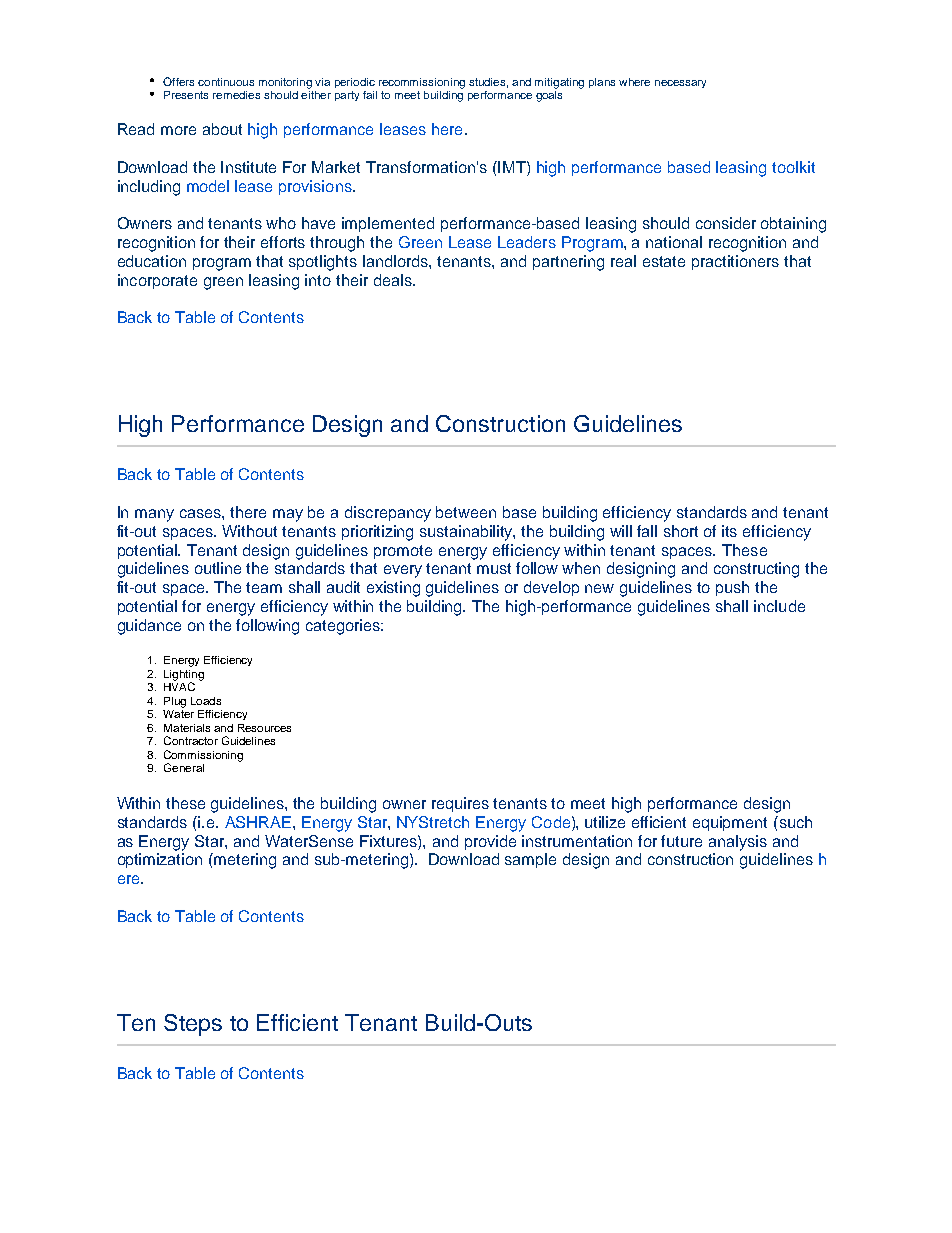 The height and width of the document is (1233, 952). What do you see at coordinates (680, 84) in the document?
I see `necessary` at bounding box center [680, 84].
